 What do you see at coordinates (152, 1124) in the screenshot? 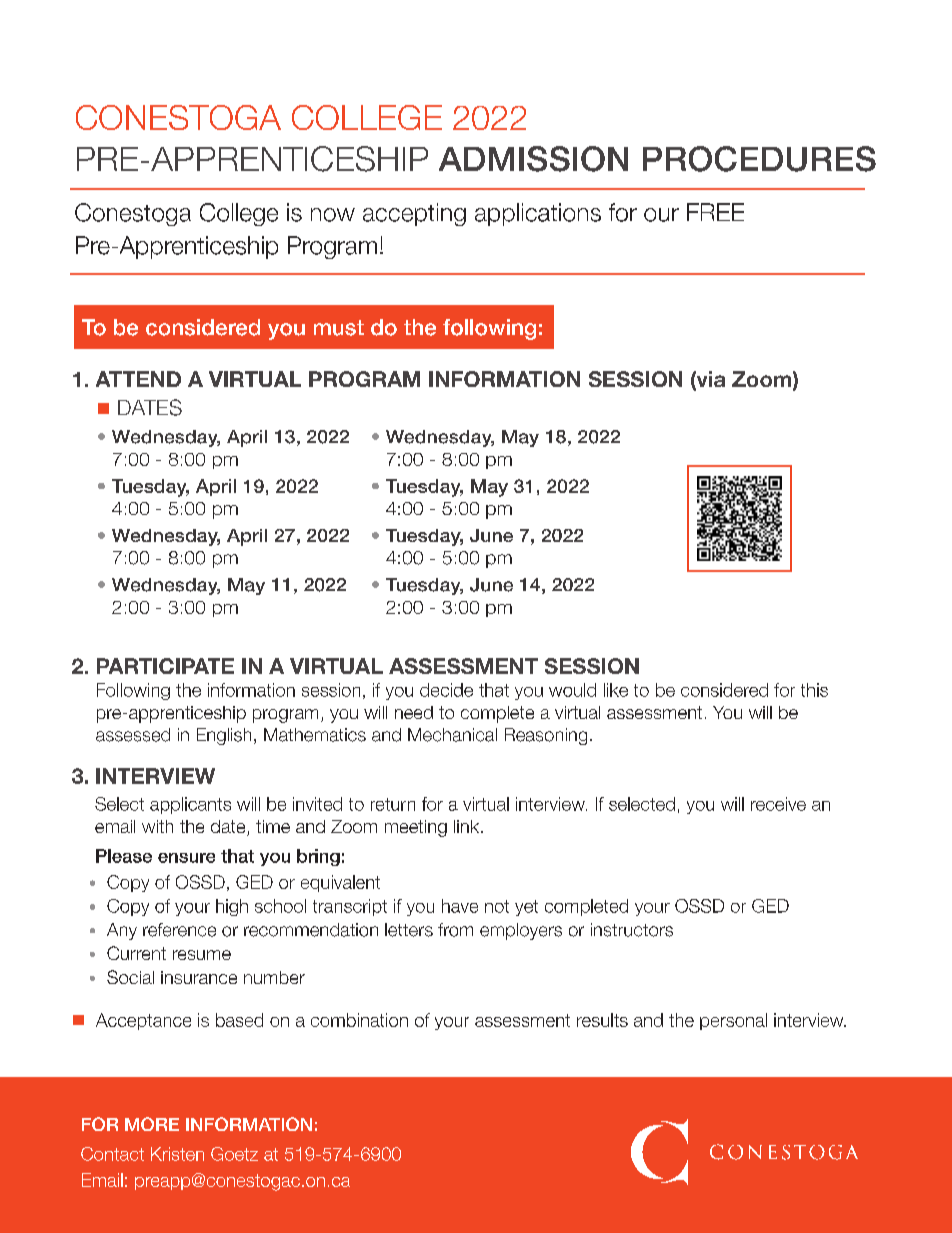
I see `MORE` at bounding box center [152, 1124].
